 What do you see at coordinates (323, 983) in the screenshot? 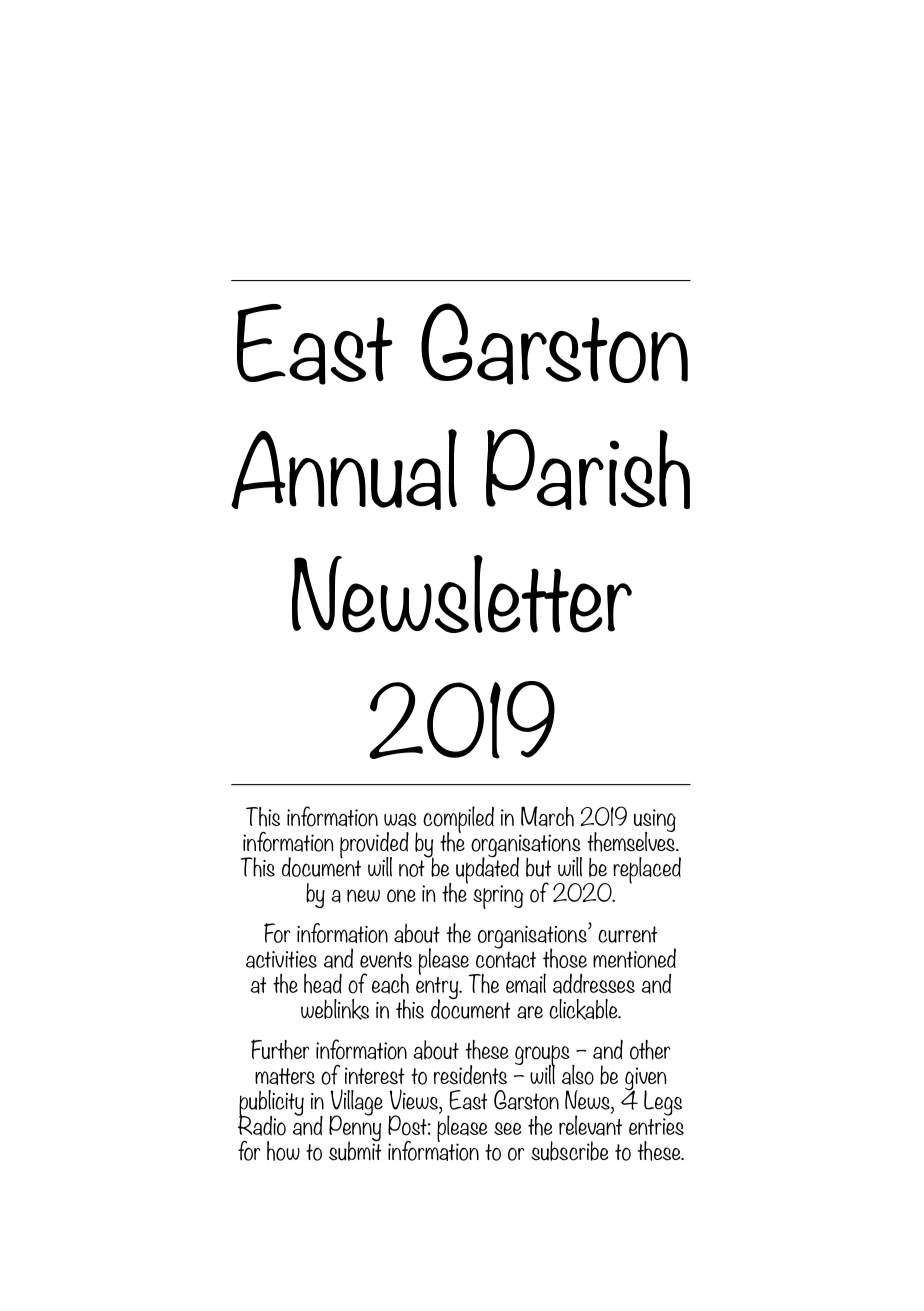
I see `head` at bounding box center [323, 983].
